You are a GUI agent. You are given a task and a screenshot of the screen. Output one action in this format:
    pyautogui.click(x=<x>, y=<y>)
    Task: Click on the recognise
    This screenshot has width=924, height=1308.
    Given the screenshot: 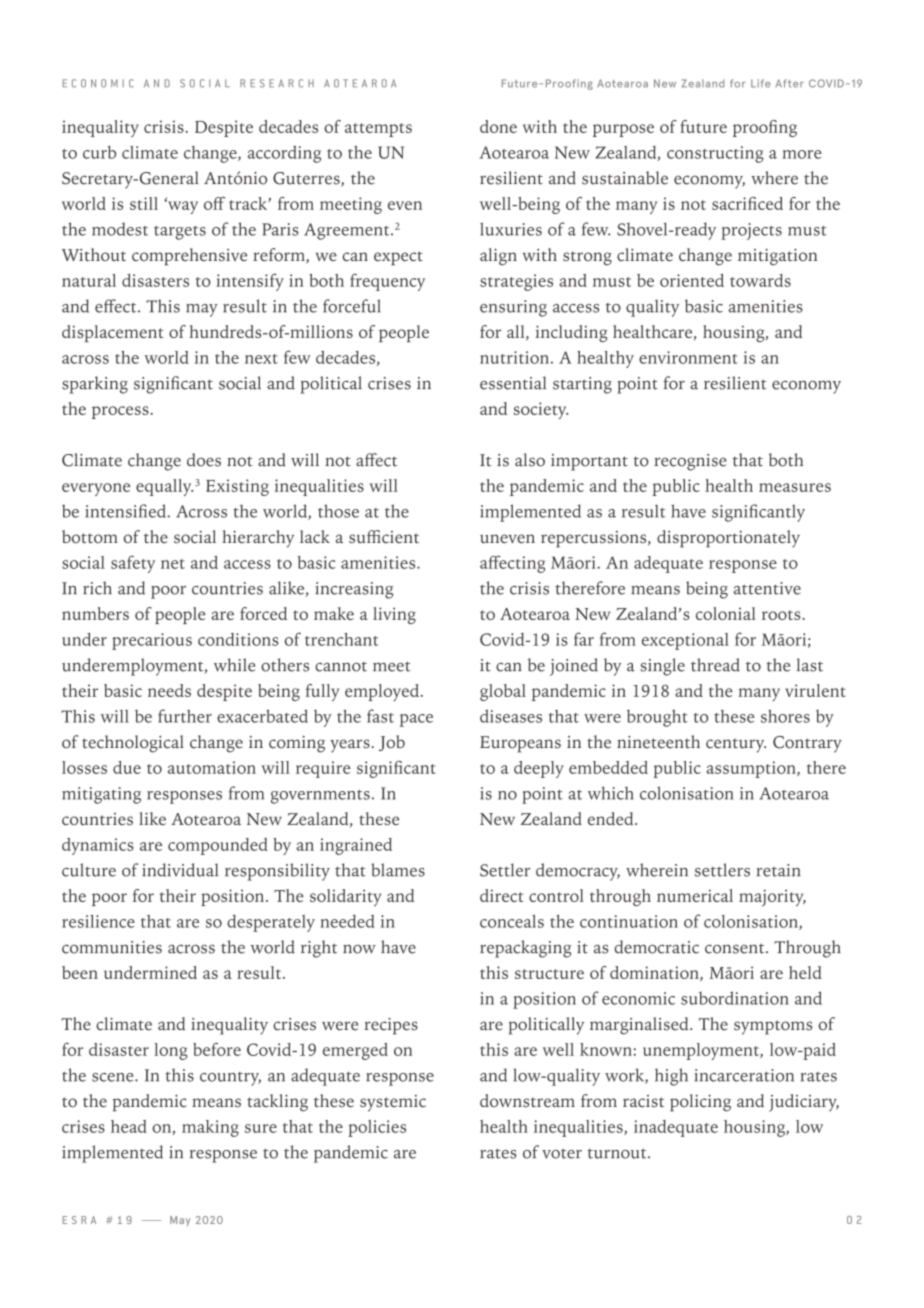 What is the action you would take?
    pyautogui.click(x=690, y=462)
